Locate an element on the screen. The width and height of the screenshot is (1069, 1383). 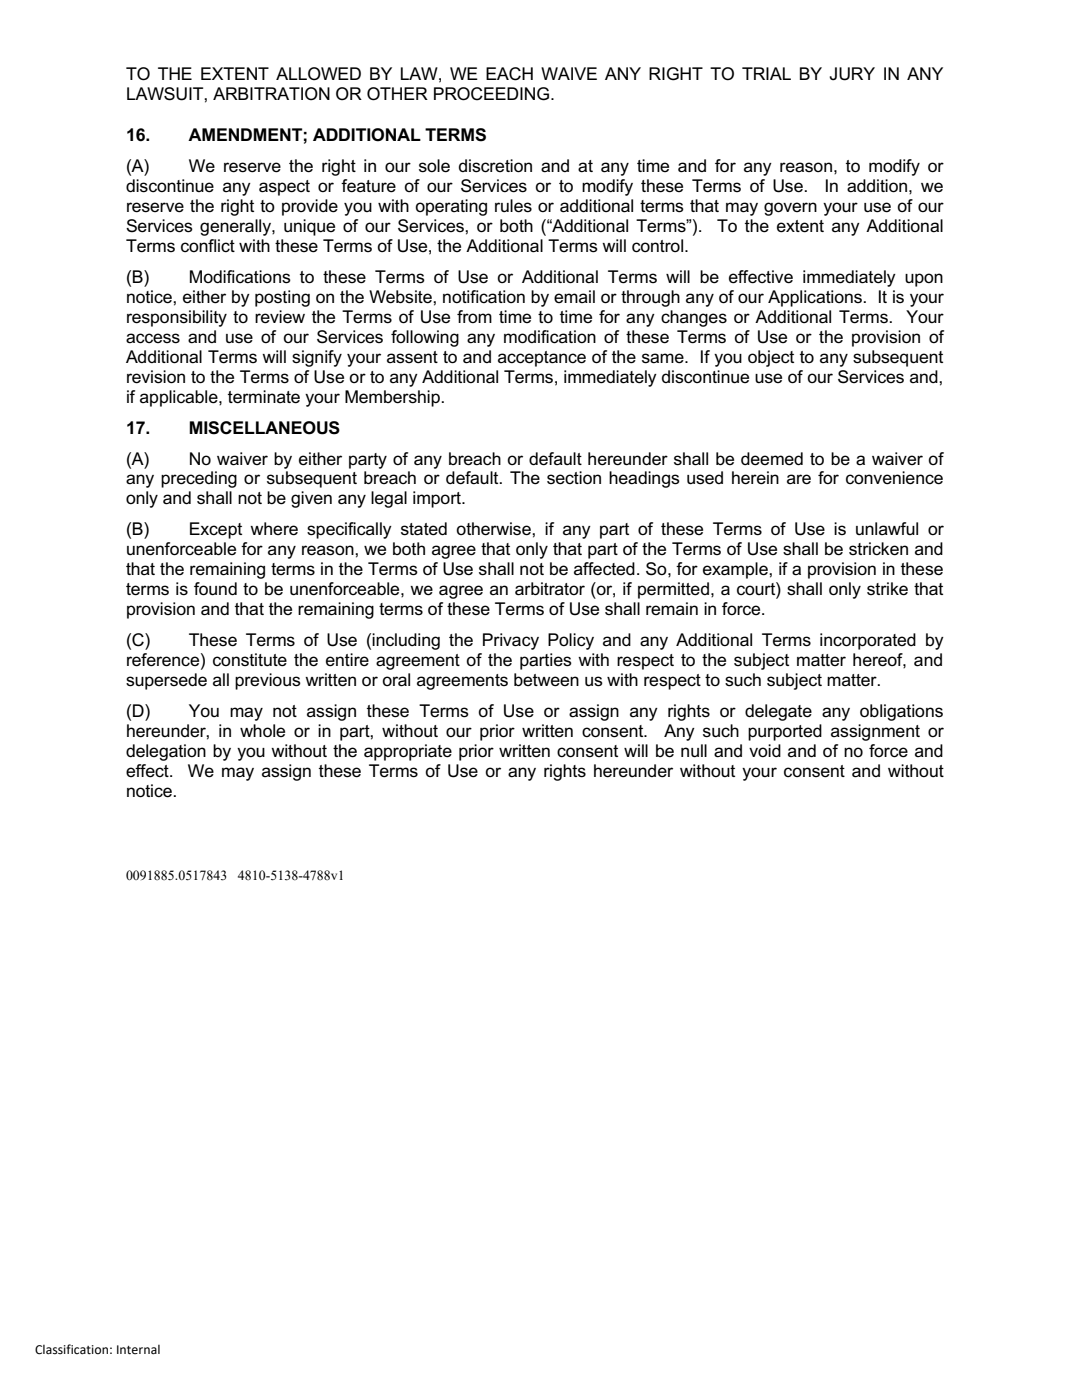
Internal is located at coordinates (138, 1350).
